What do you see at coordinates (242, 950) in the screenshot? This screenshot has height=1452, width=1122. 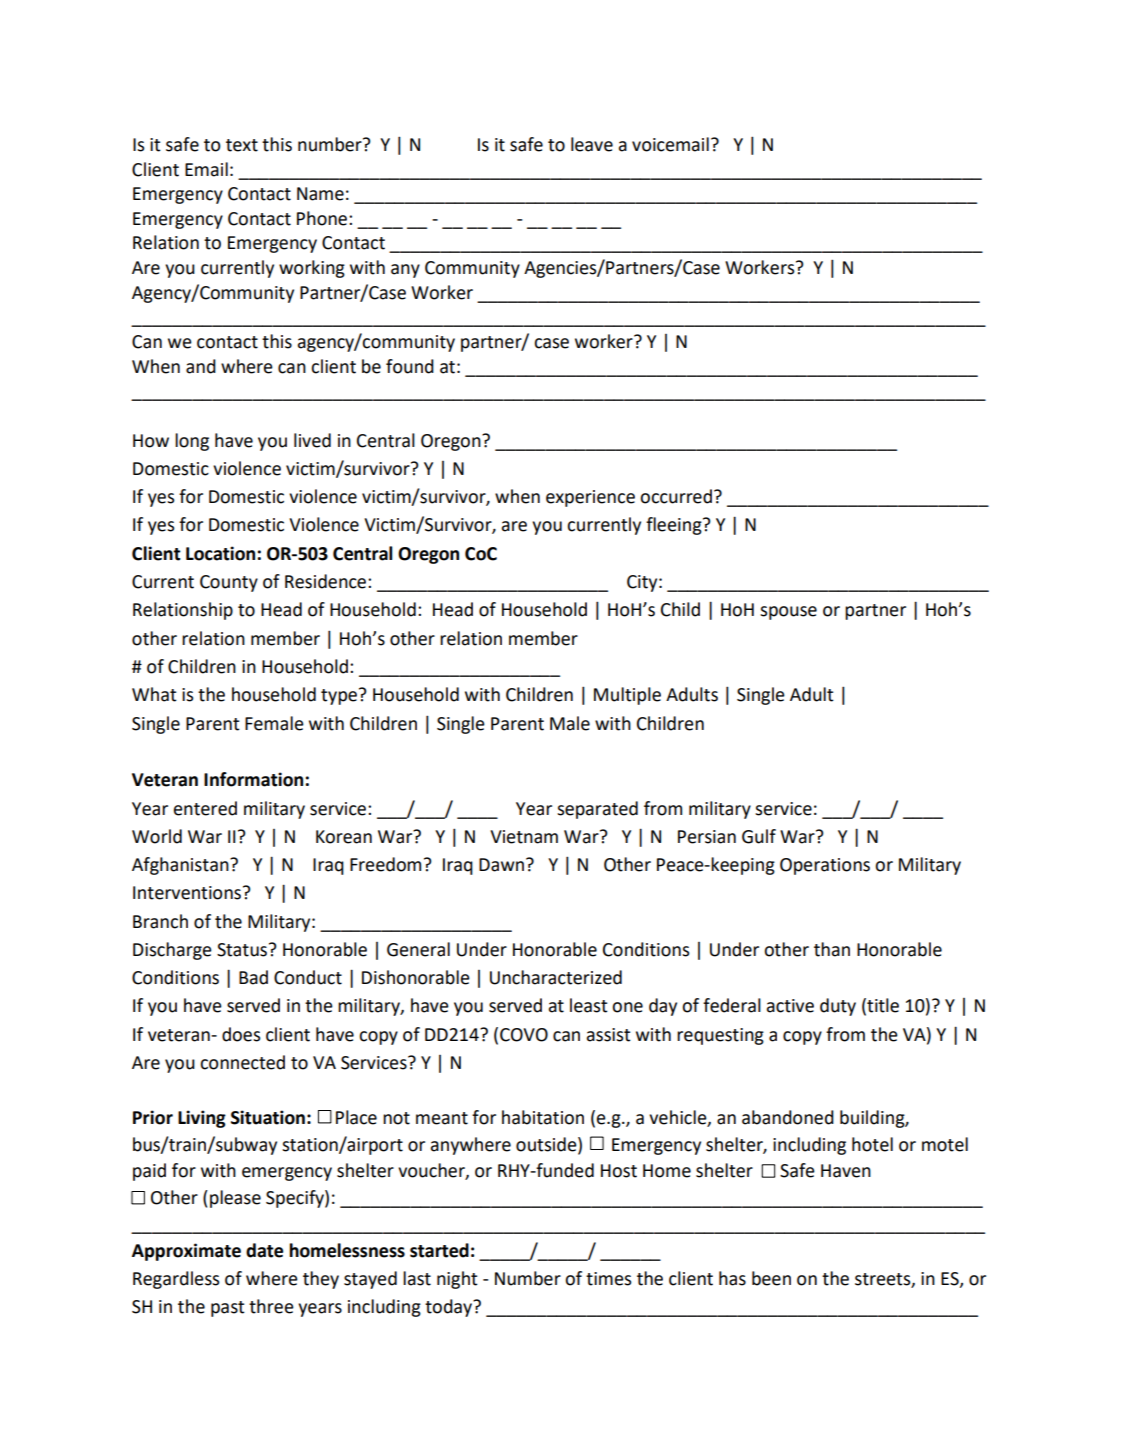 I see `Status` at bounding box center [242, 950].
